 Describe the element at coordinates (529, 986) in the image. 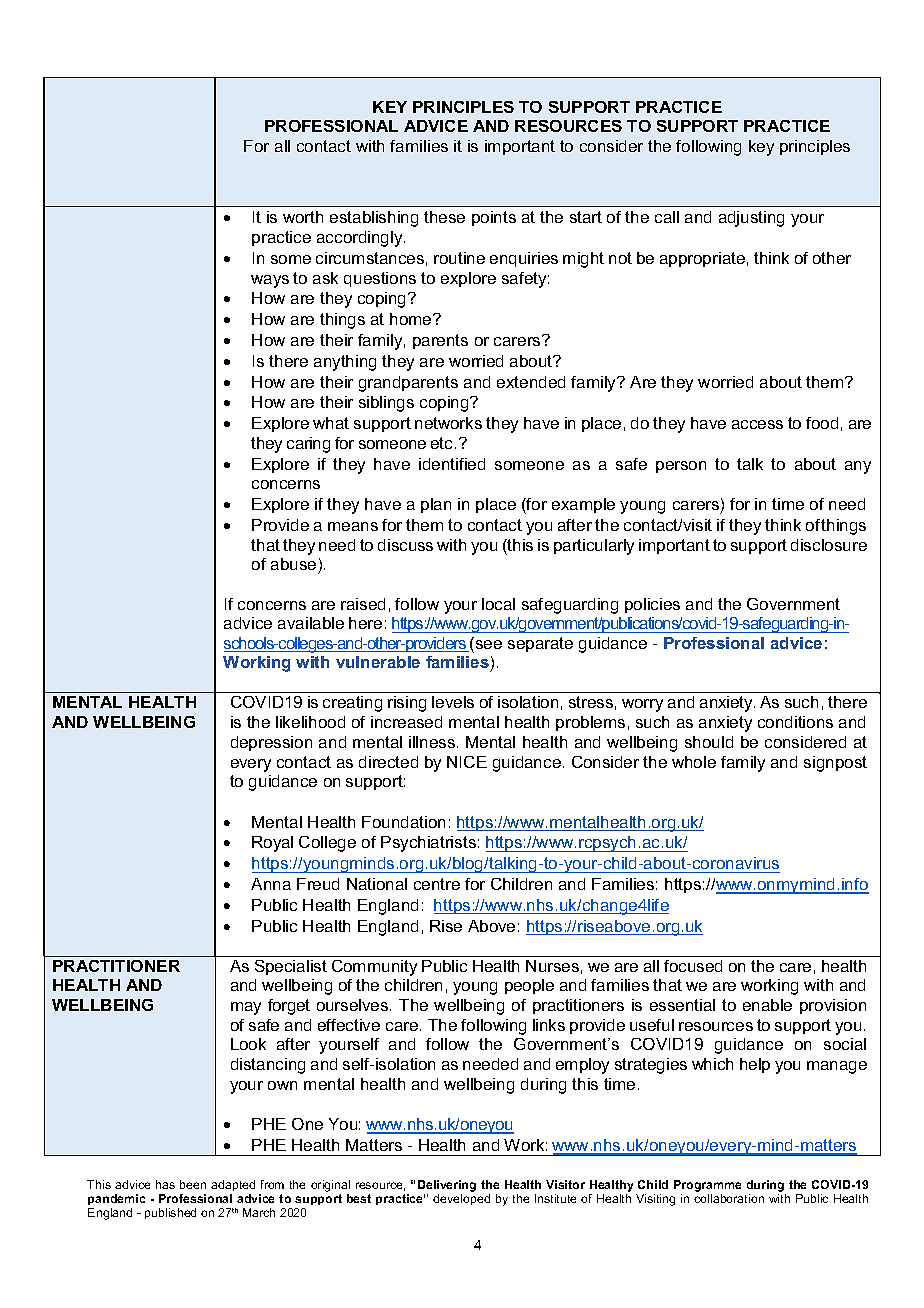

I see `people` at that location.
